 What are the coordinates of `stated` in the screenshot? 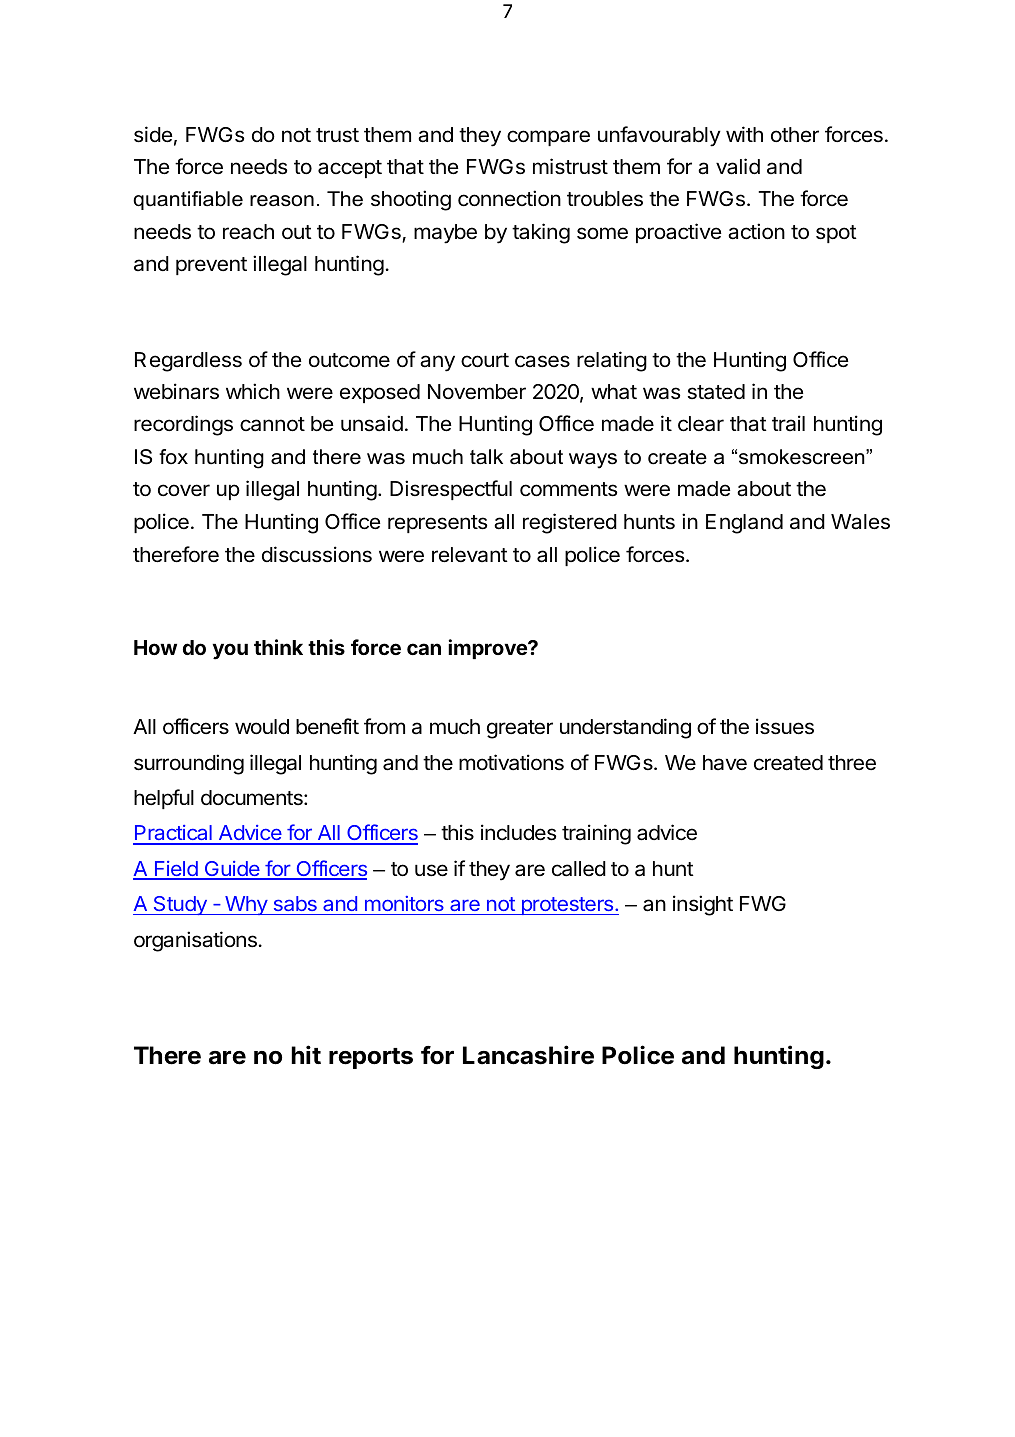 It's located at (716, 392).
